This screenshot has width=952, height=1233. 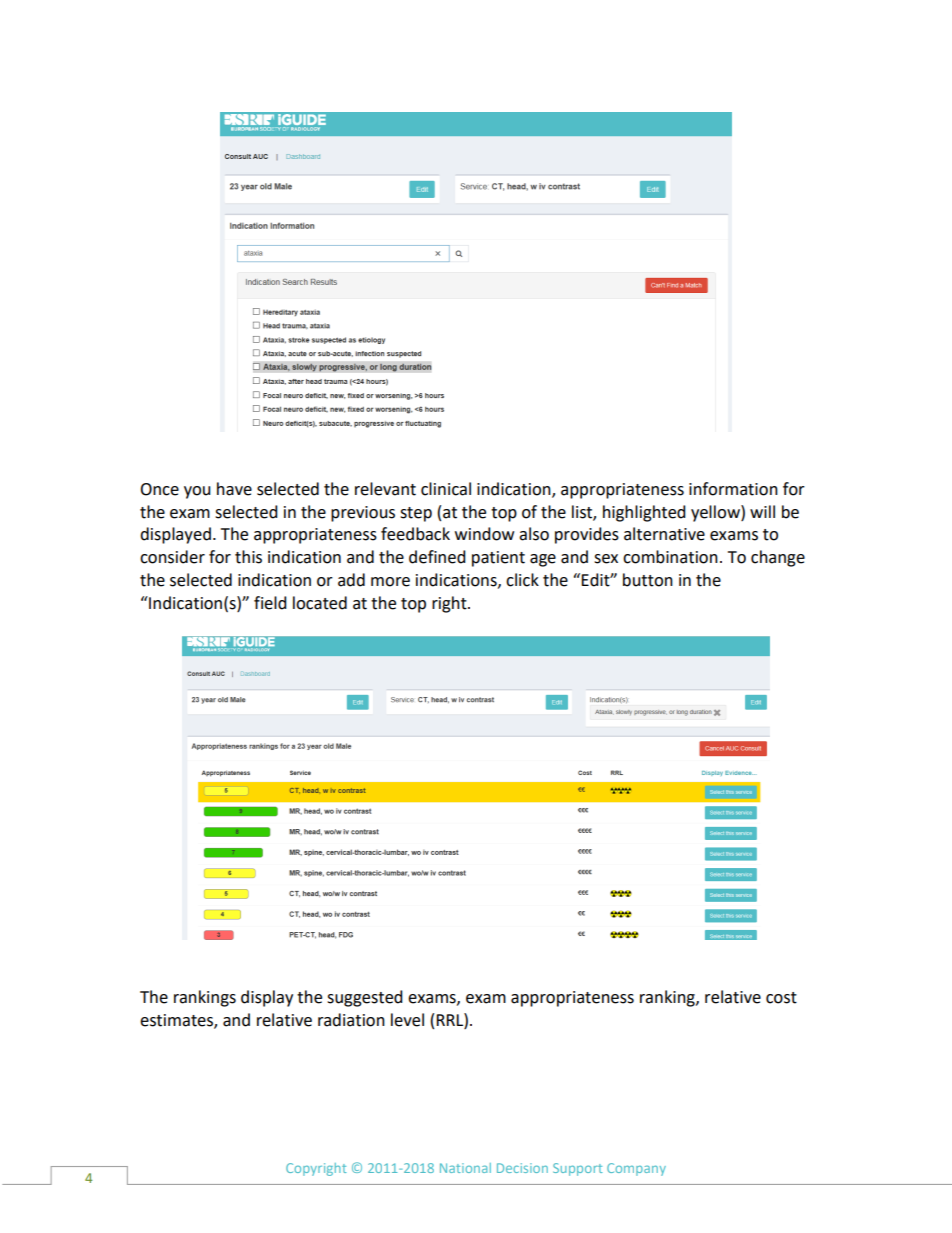 What do you see at coordinates (522, 1168) in the screenshot?
I see `Decision` at bounding box center [522, 1168].
